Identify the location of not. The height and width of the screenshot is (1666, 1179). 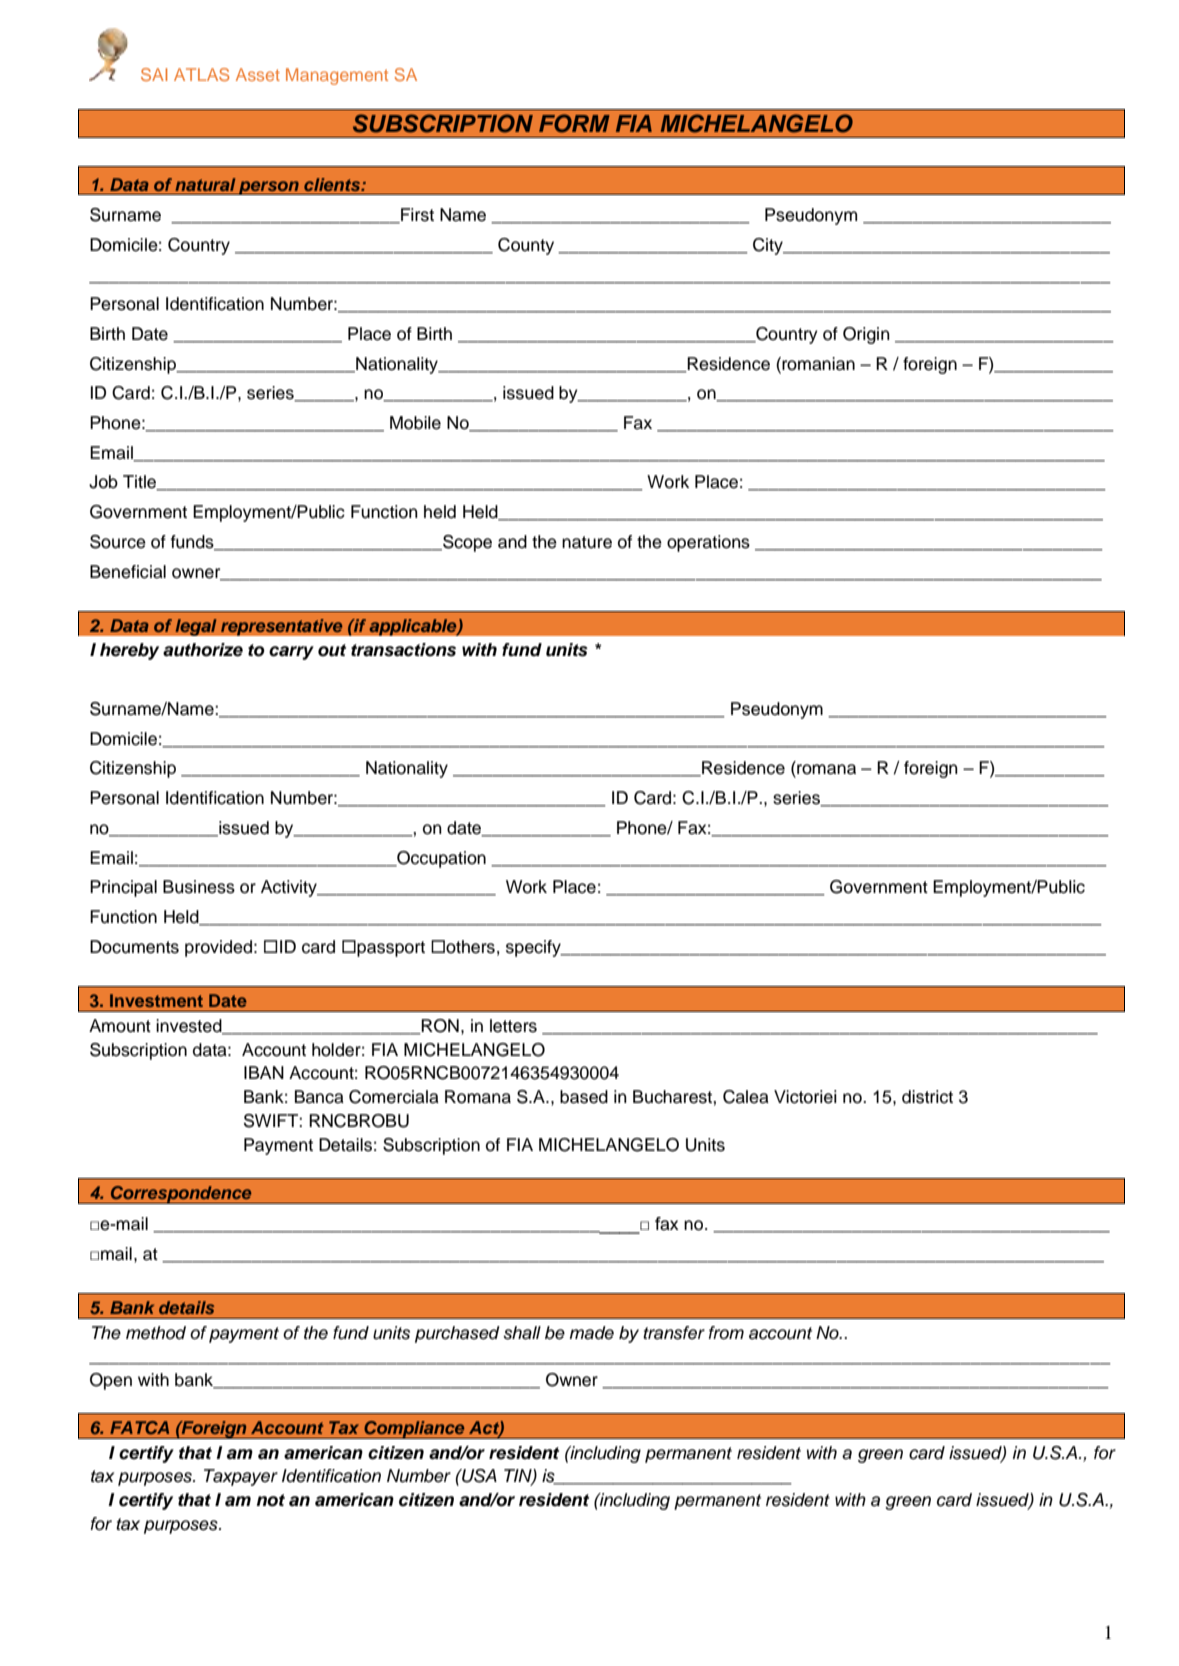
(270, 1500).
